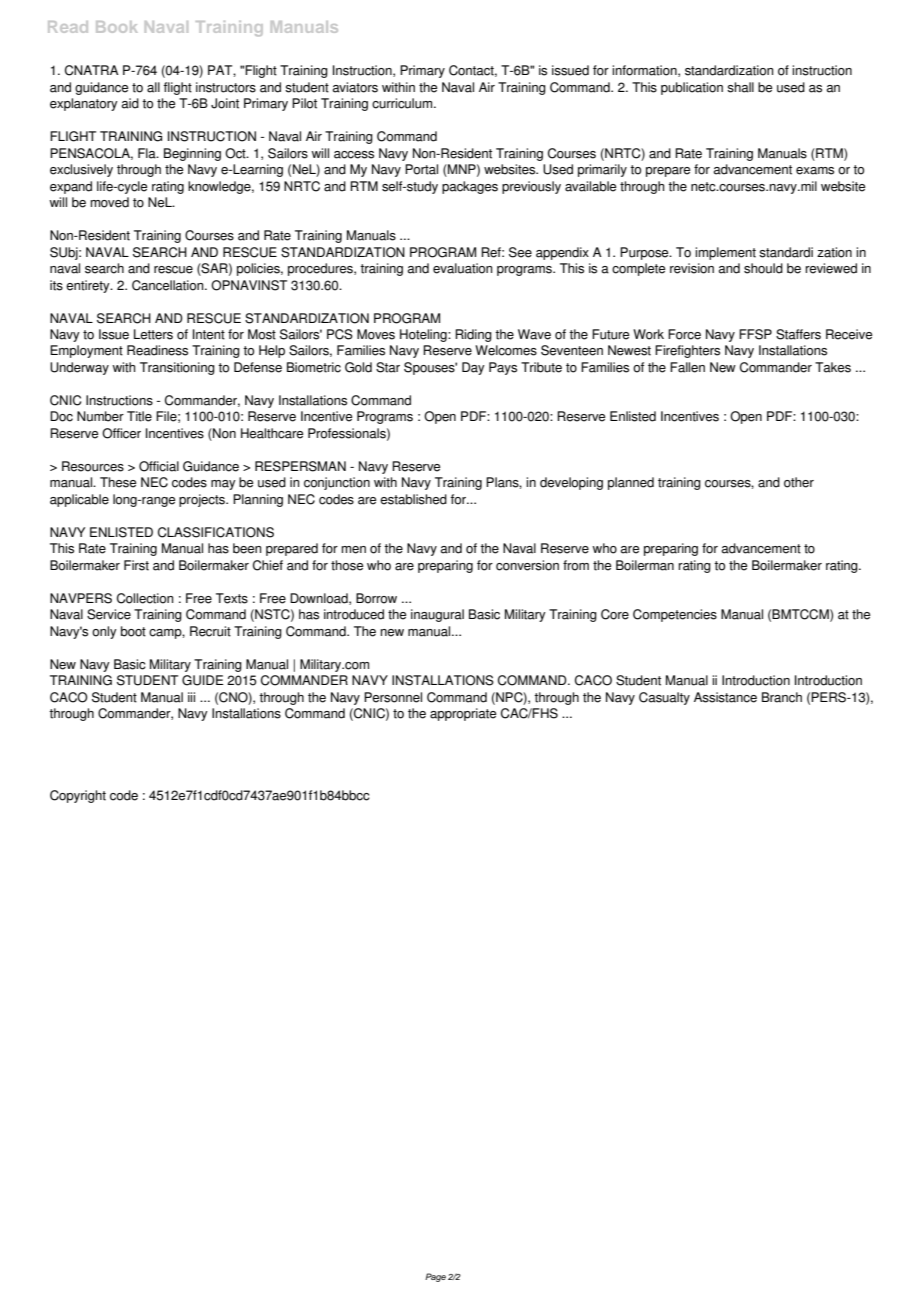 The height and width of the screenshot is (1308, 924). What do you see at coordinates (725, 697) in the screenshot?
I see `Assistance` at bounding box center [725, 697].
